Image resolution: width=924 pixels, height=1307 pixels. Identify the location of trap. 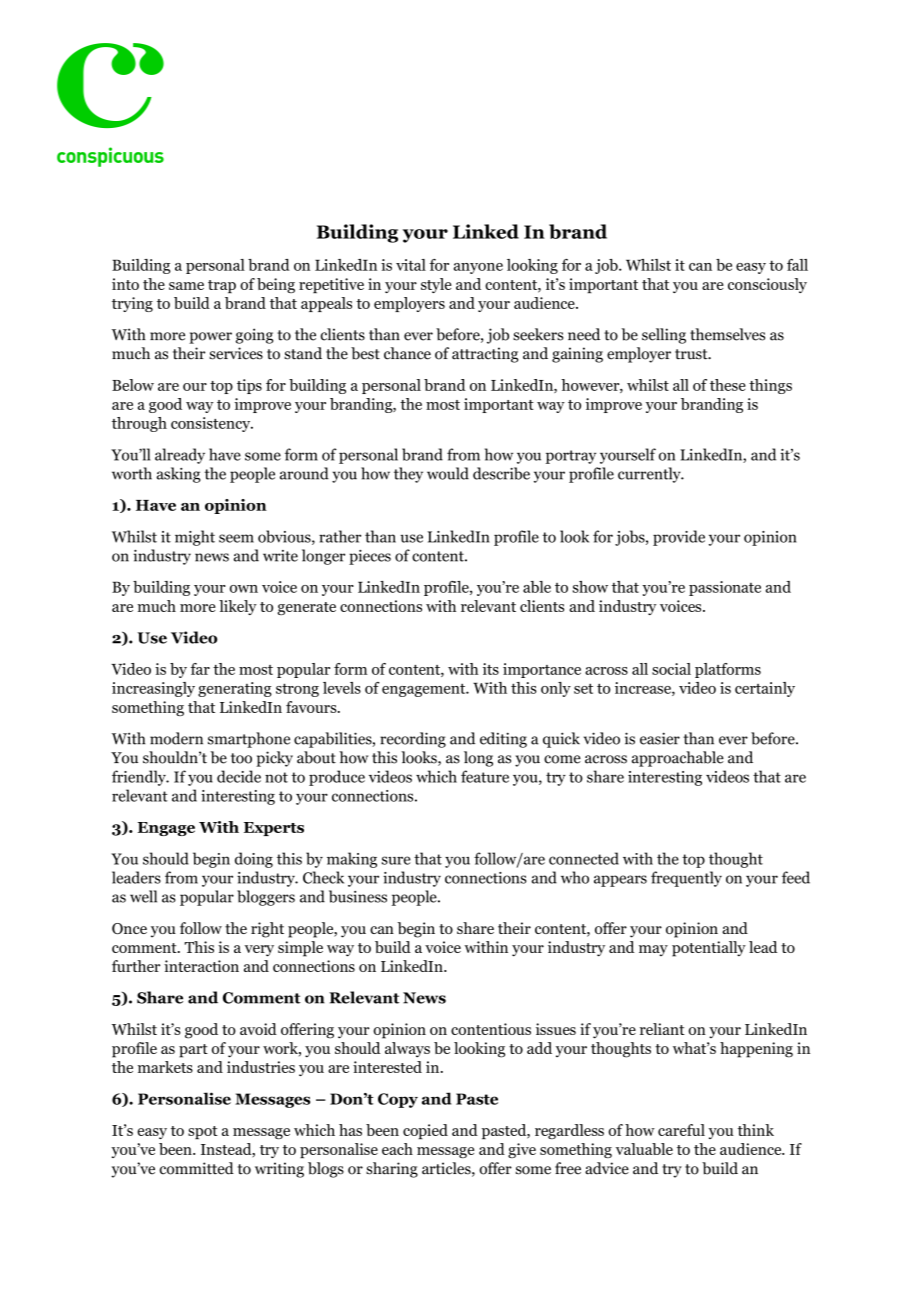
(222, 286).
